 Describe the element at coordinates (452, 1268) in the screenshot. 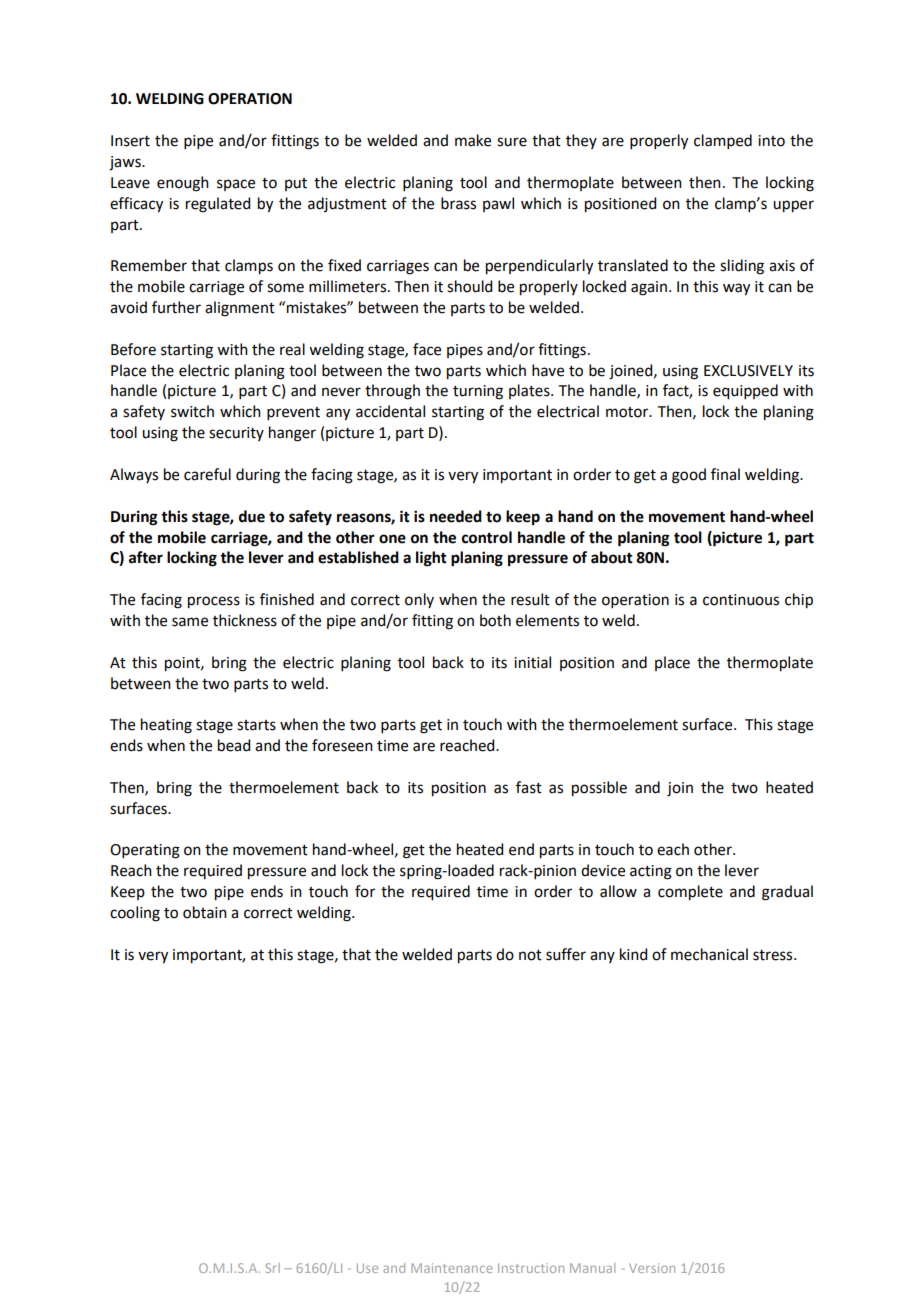

I see `Maintenance` at that location.
